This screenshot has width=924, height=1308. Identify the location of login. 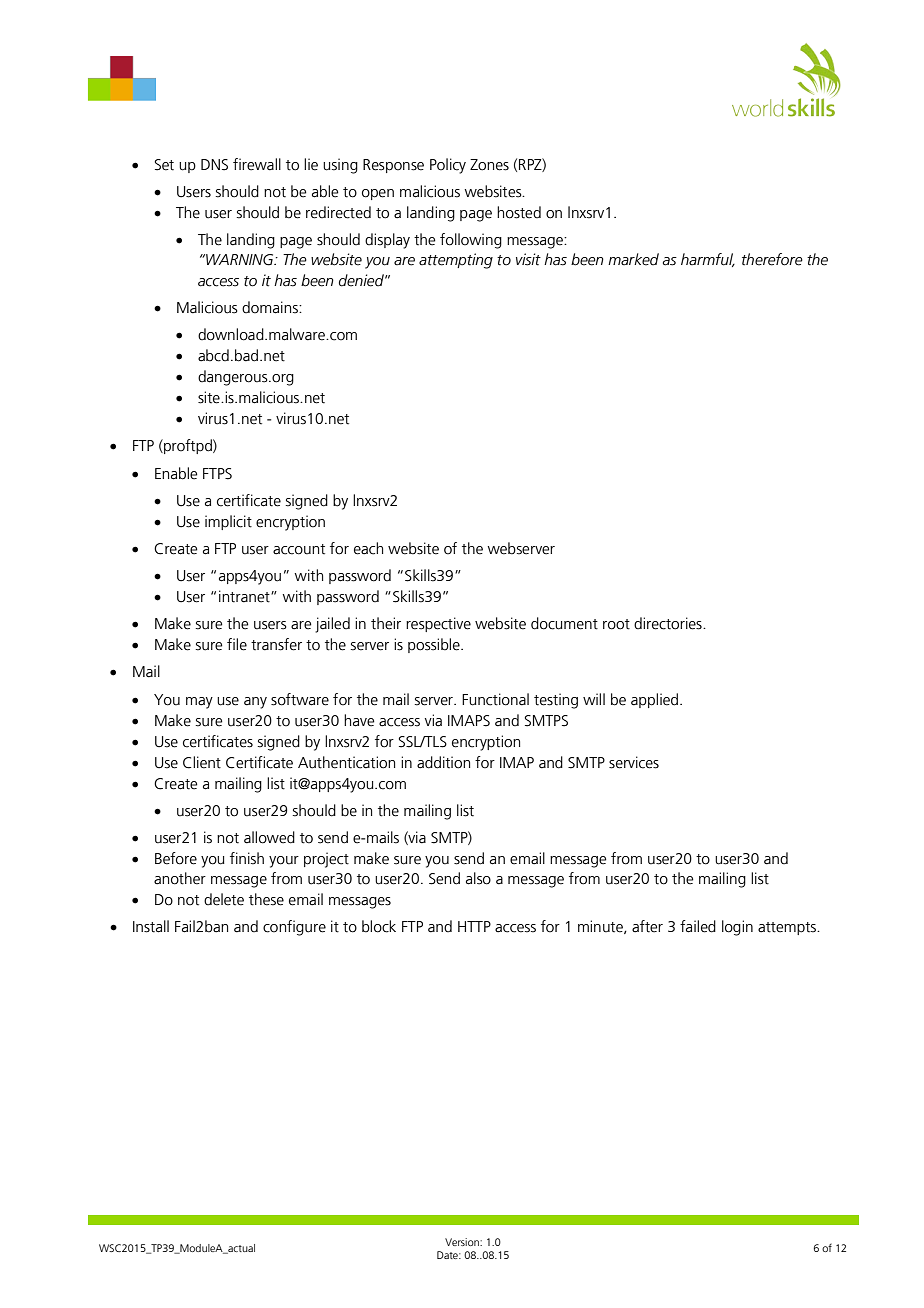
(737, 928).
